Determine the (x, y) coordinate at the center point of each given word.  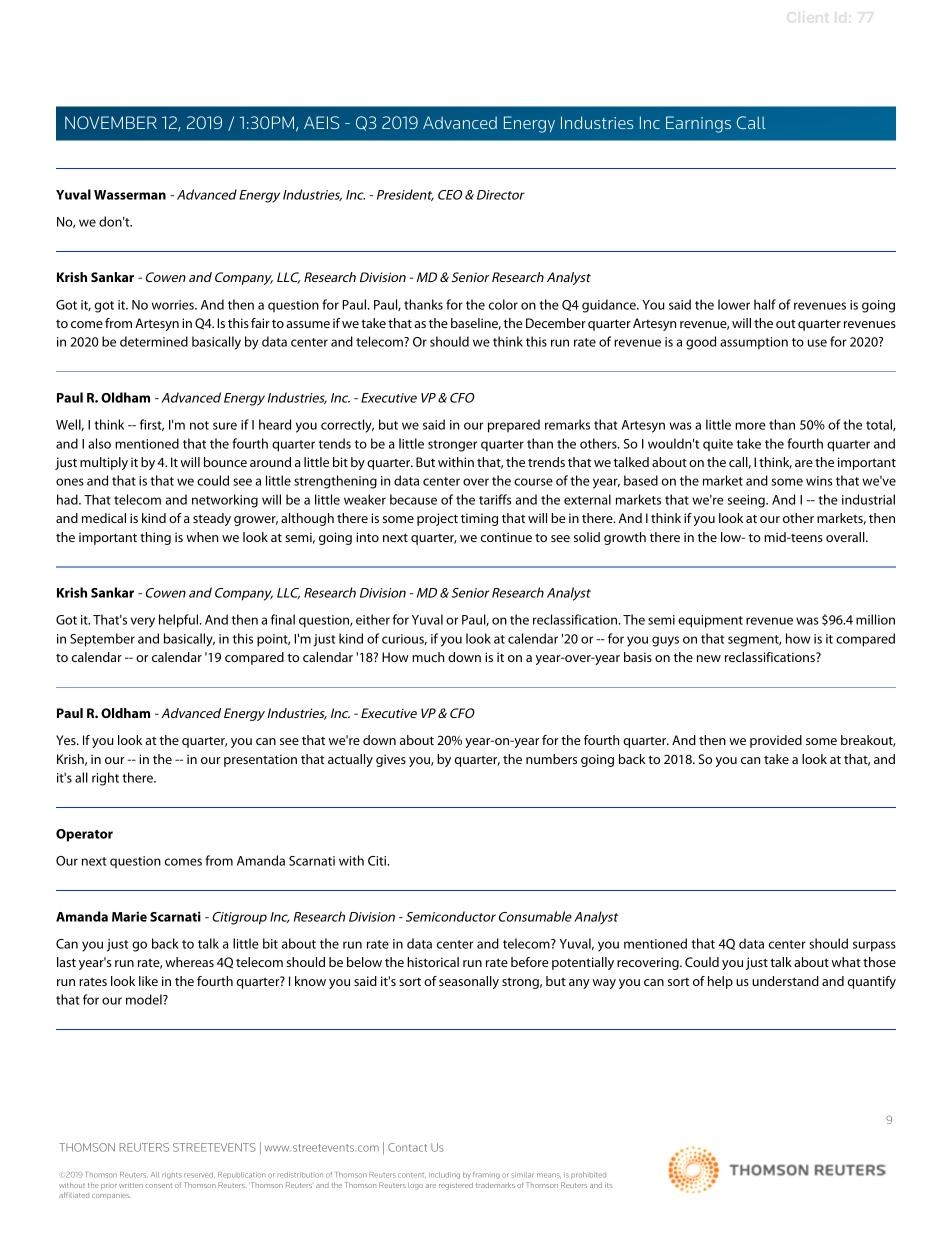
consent (159, 1185)
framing (486, 1175)
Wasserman (130, 195)
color (503, 304)
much (428, 657)
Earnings (698, 124)
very (143, 622)
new (709, 658)
